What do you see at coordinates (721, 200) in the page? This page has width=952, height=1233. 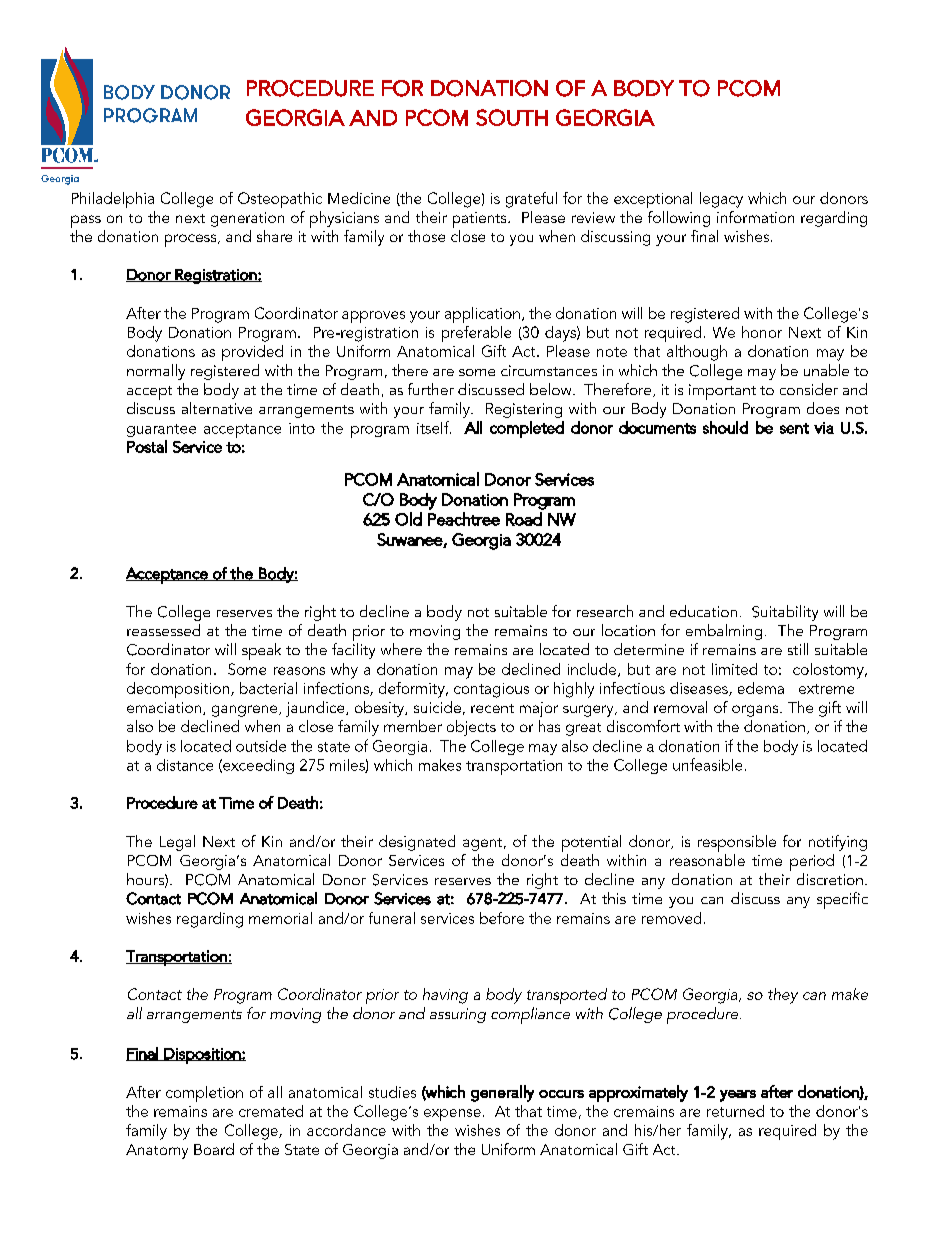 I see `legacy` at bounding box center [721, 200].
